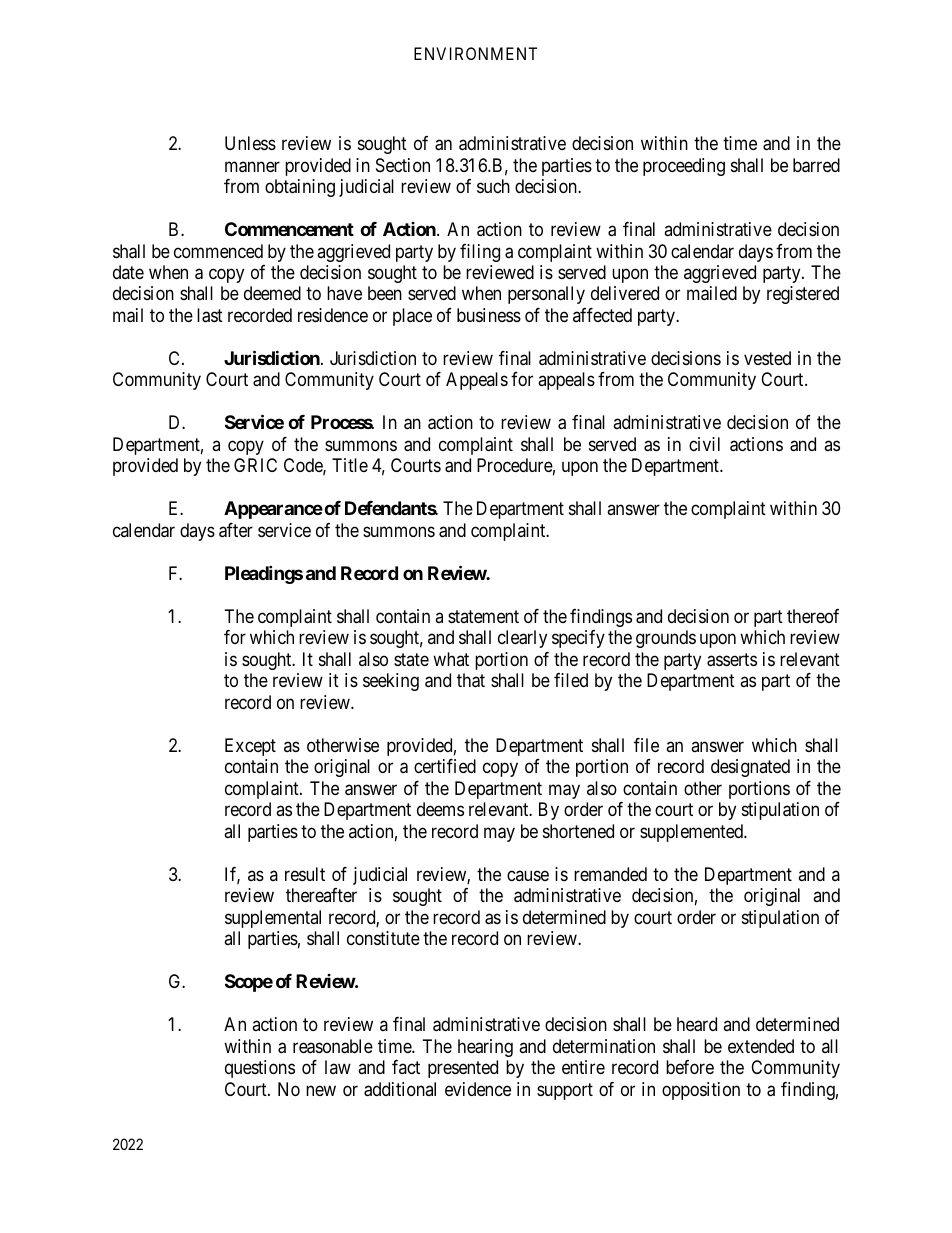 The image size is (952, 1233). What do you see at coordinates (813, 616) in the screenshot?
I see `thereof` at bounding box center [813, 616].
